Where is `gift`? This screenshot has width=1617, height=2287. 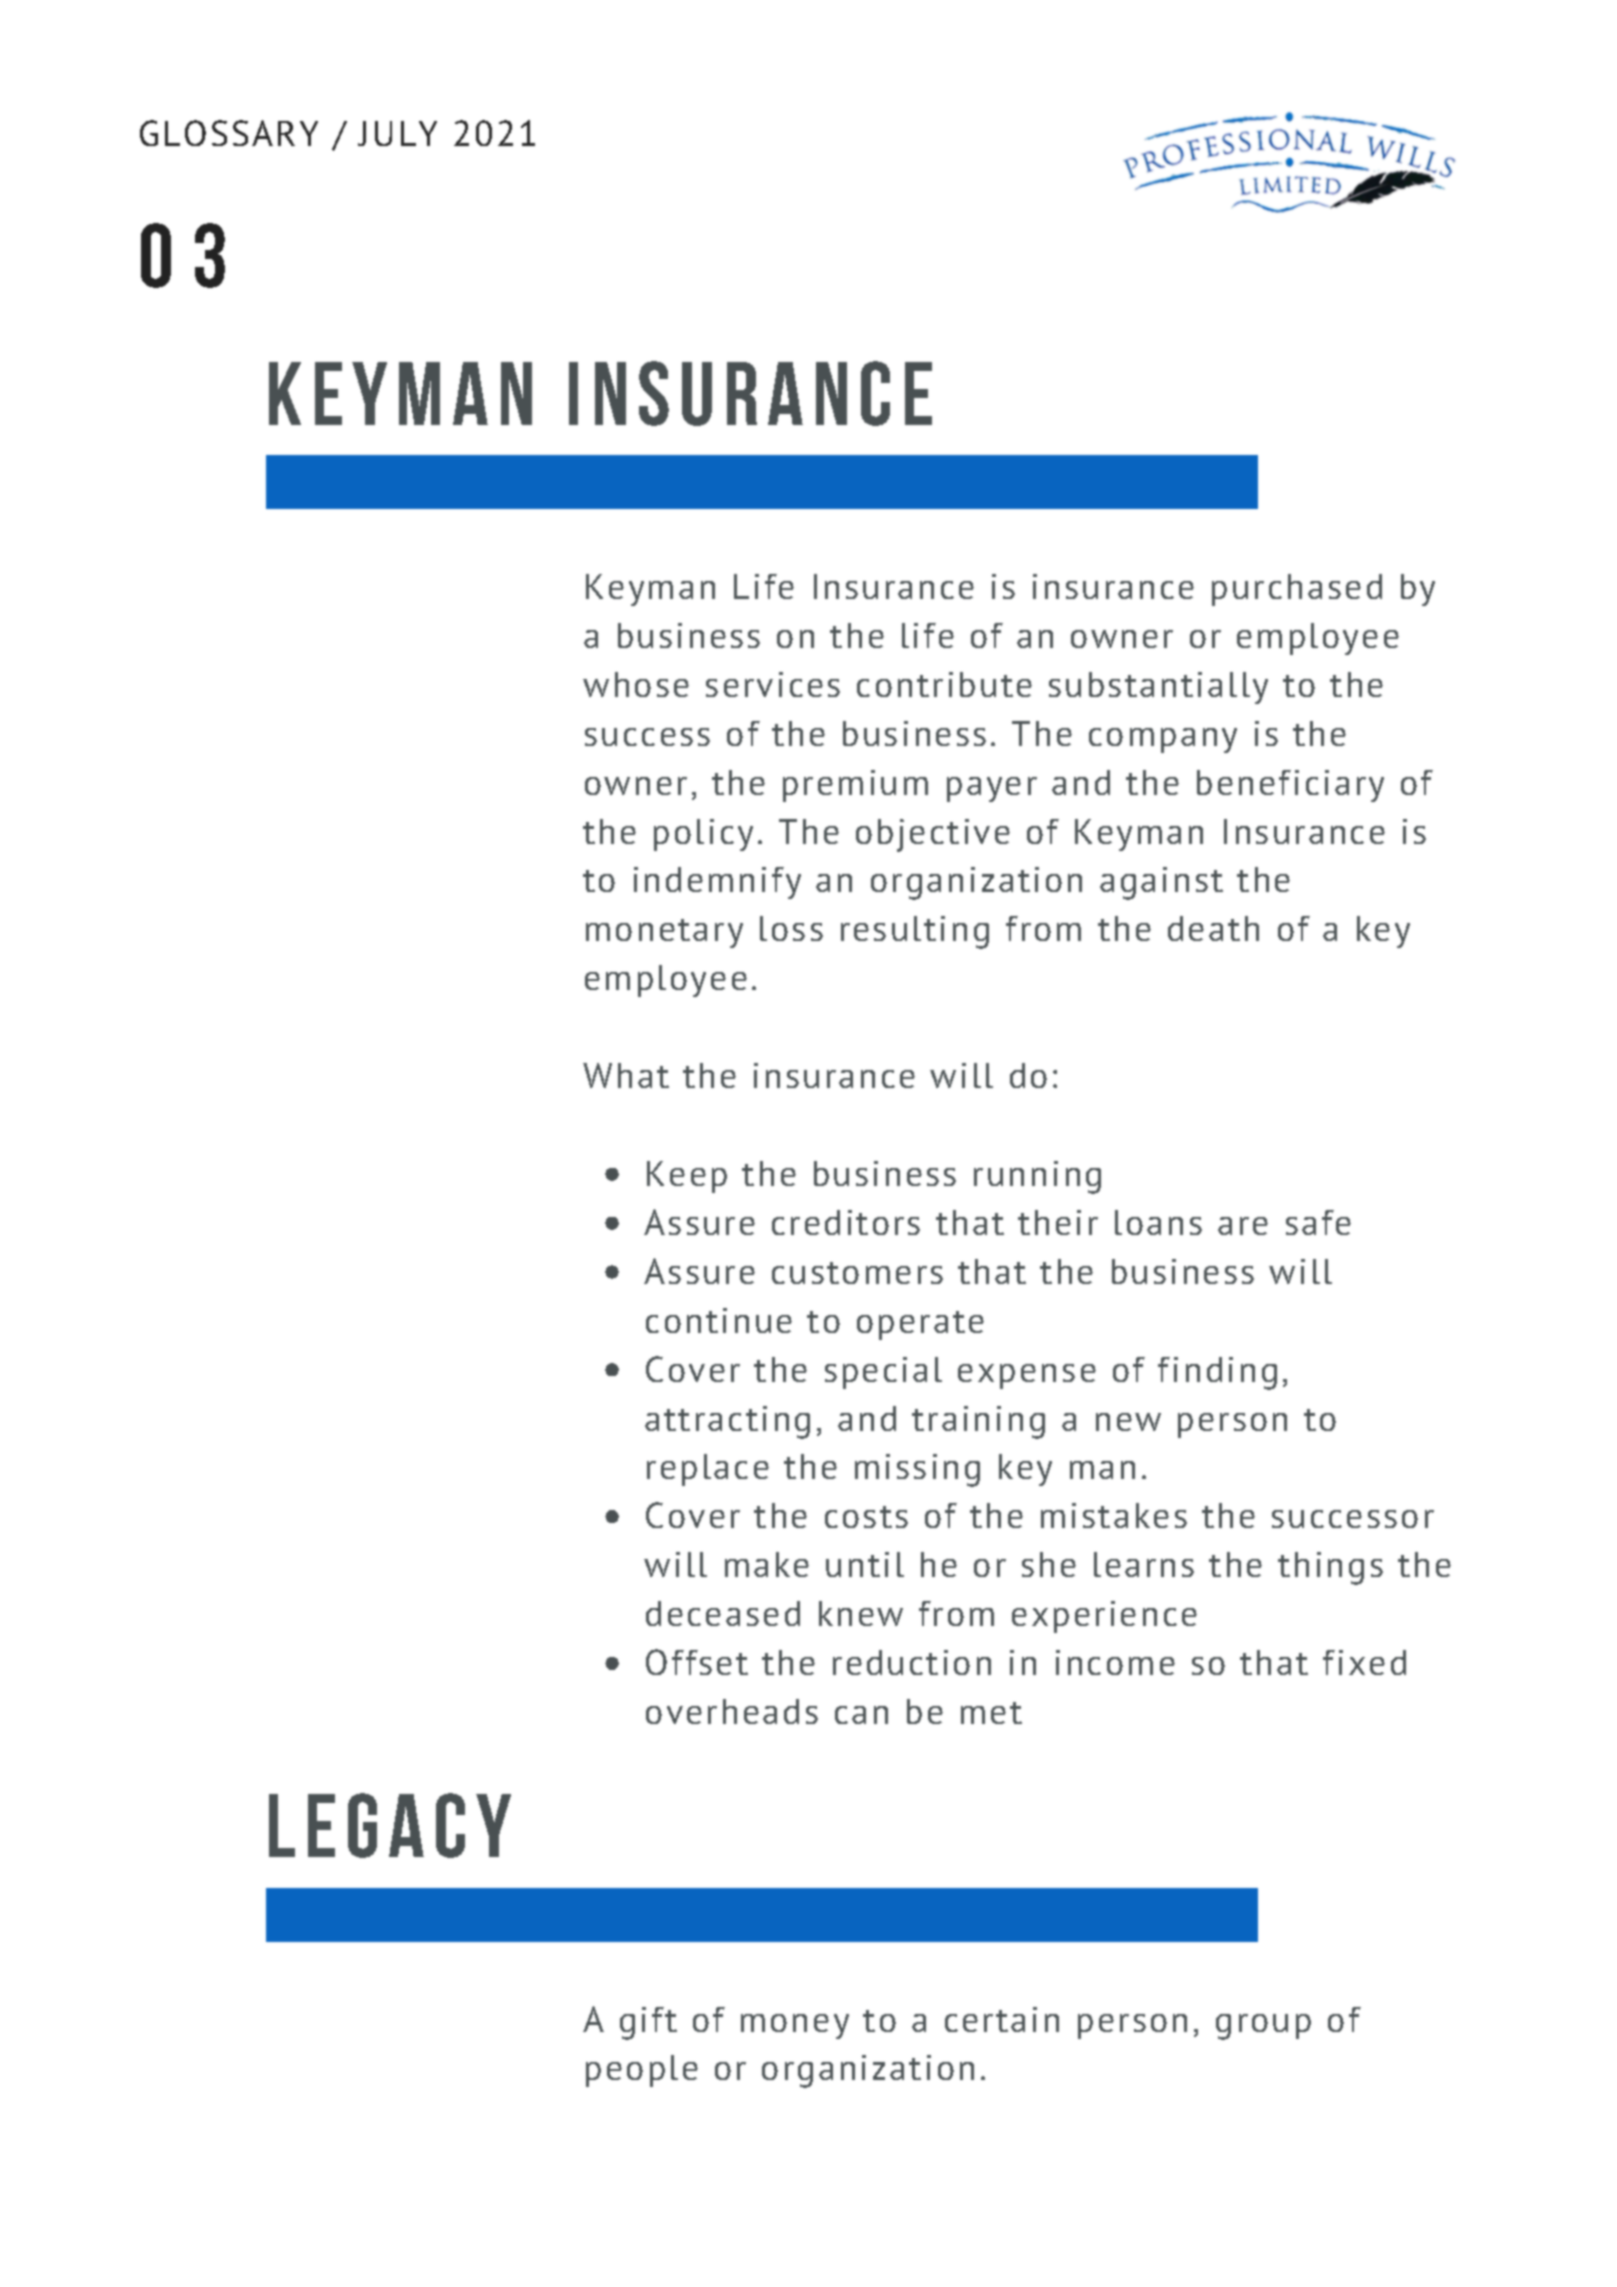 gift is located at coordinates (648, 2023).
